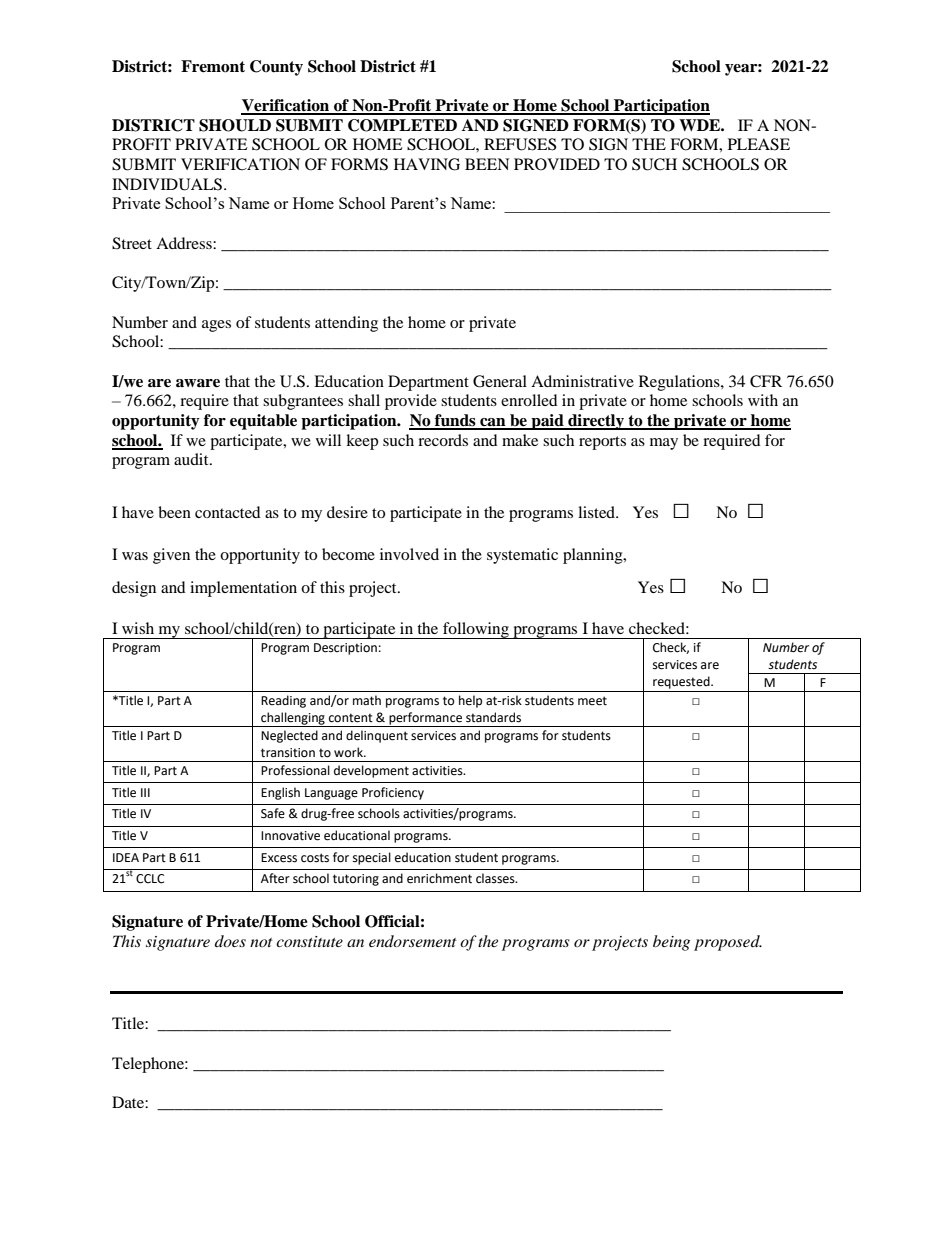 The height and width of the image is (1233, 952). Describe the element at coordinates (185, 243) in the image. I see `Address` at that location.
